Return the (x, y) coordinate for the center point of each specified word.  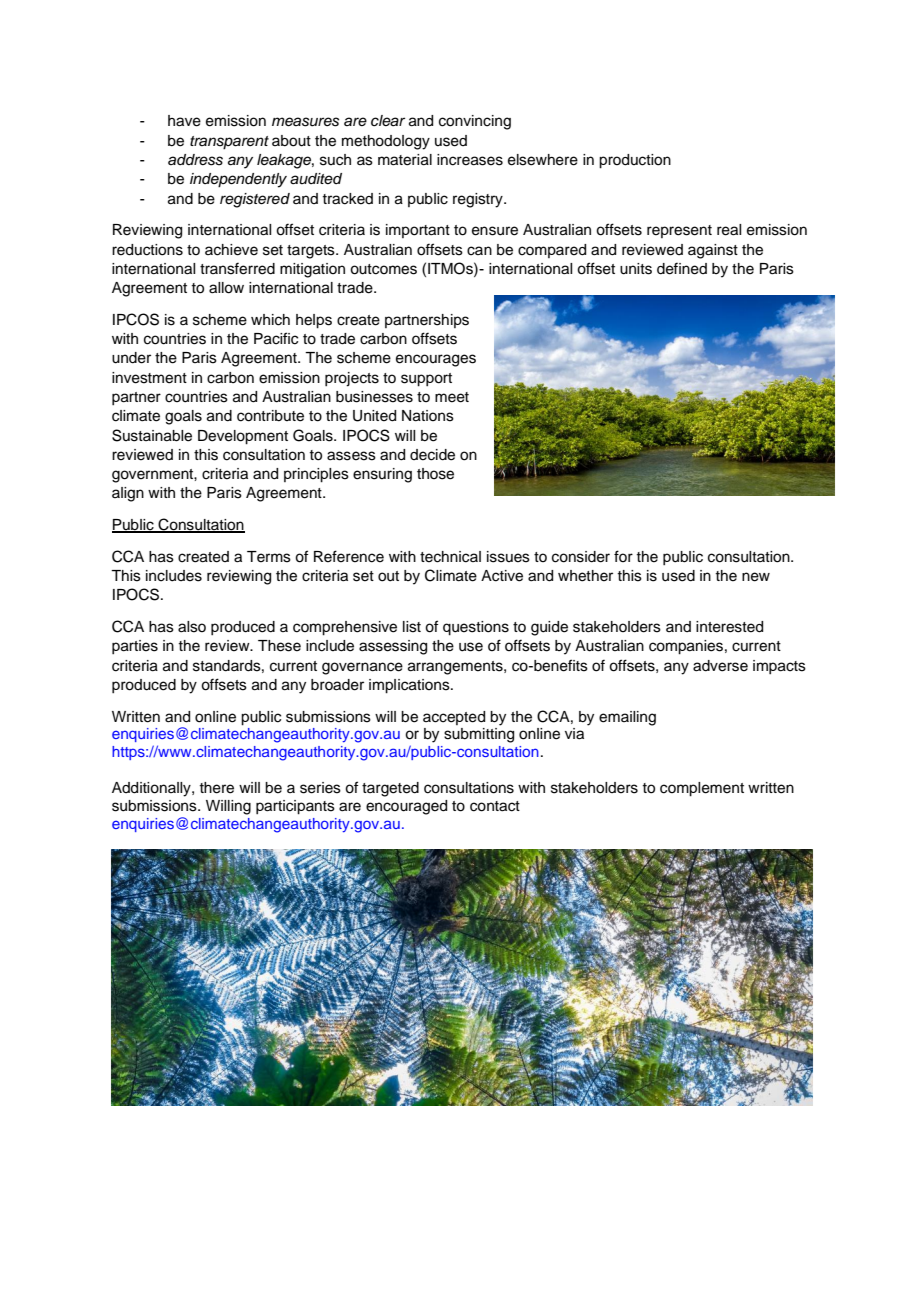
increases (470, 160)
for (623, 556)
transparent (229, 143)
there (216, 788)
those (435, 474)
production (635, 161)
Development (243, 437)
